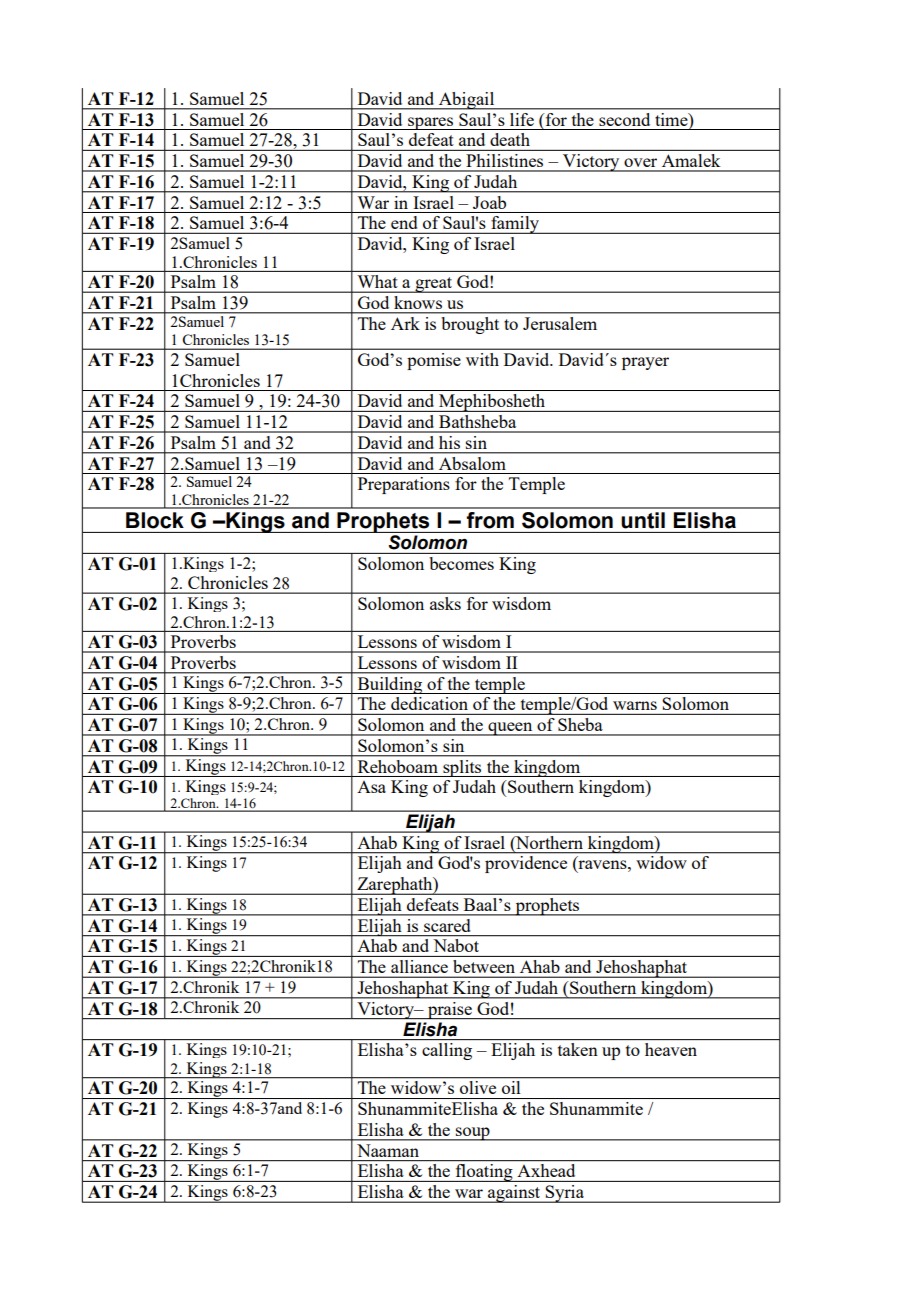  Describe the element at coordinates (635, 705) in the image. I see `warns` at that location.
